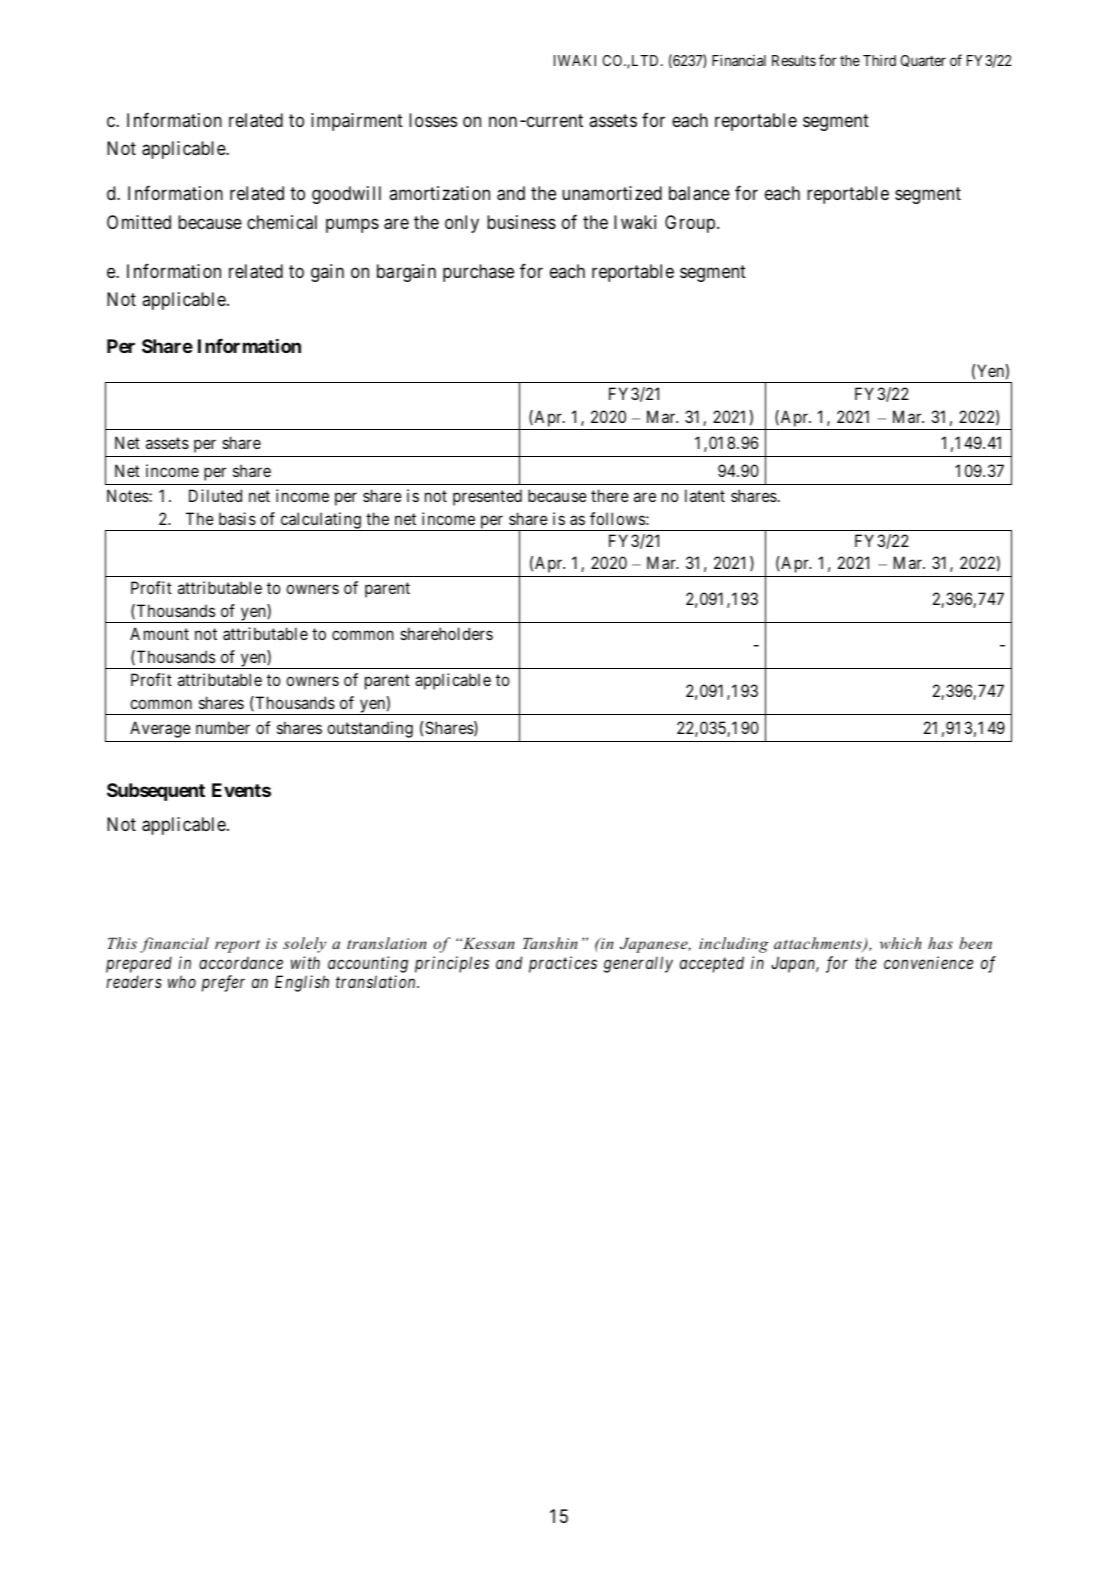 The height and width of the page is (1581, 1118). What do you see at coordinates (237, 518) in the page?
I see `basis` at bounding box center [237, 518].
